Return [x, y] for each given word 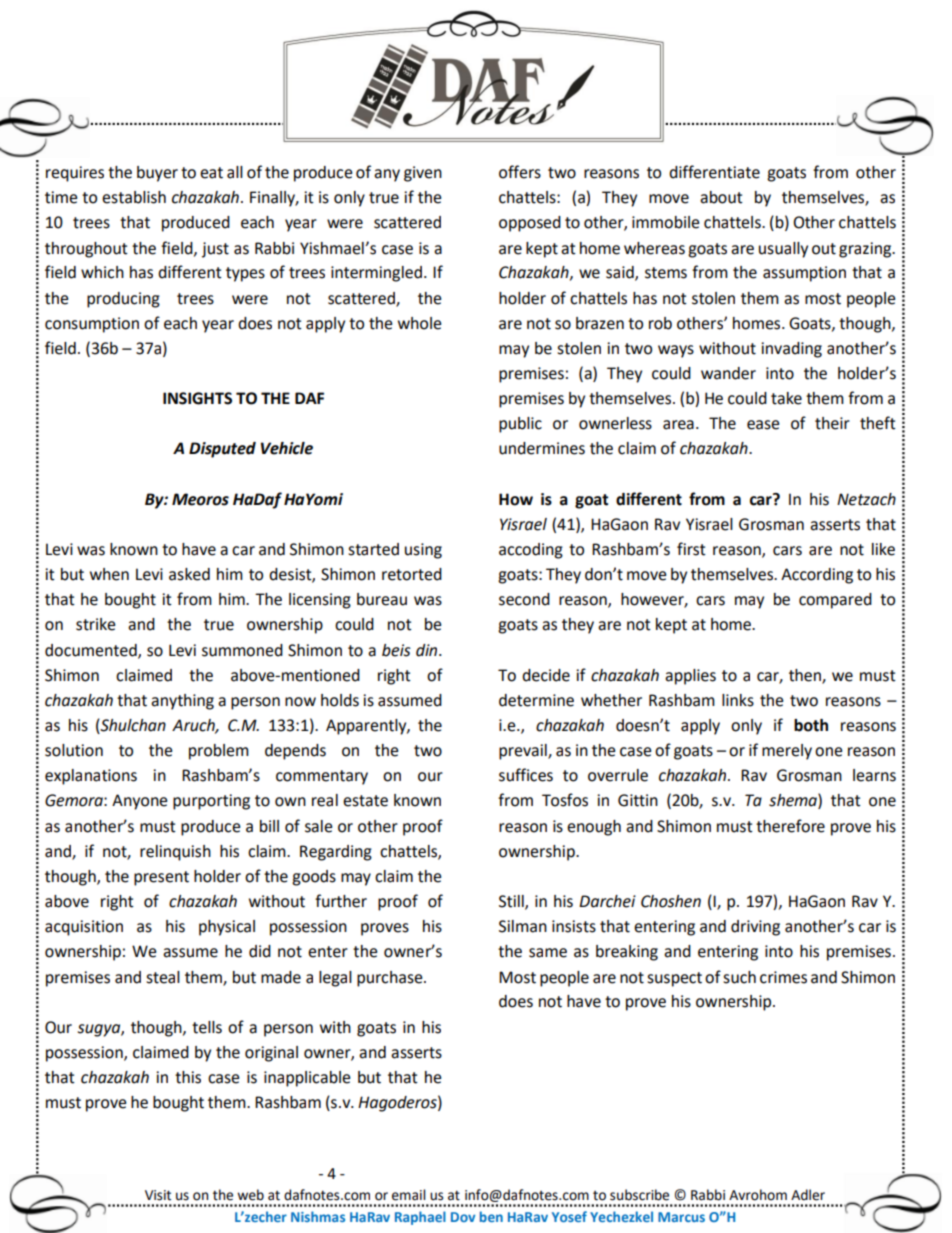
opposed [530, 224]
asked [189, 574]
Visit [158, 1195]
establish [134, 197]
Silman [523, 926]
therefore [790, 826]
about [721, 197]
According [817, 576]
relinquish [175, 853]
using [423, 551]
